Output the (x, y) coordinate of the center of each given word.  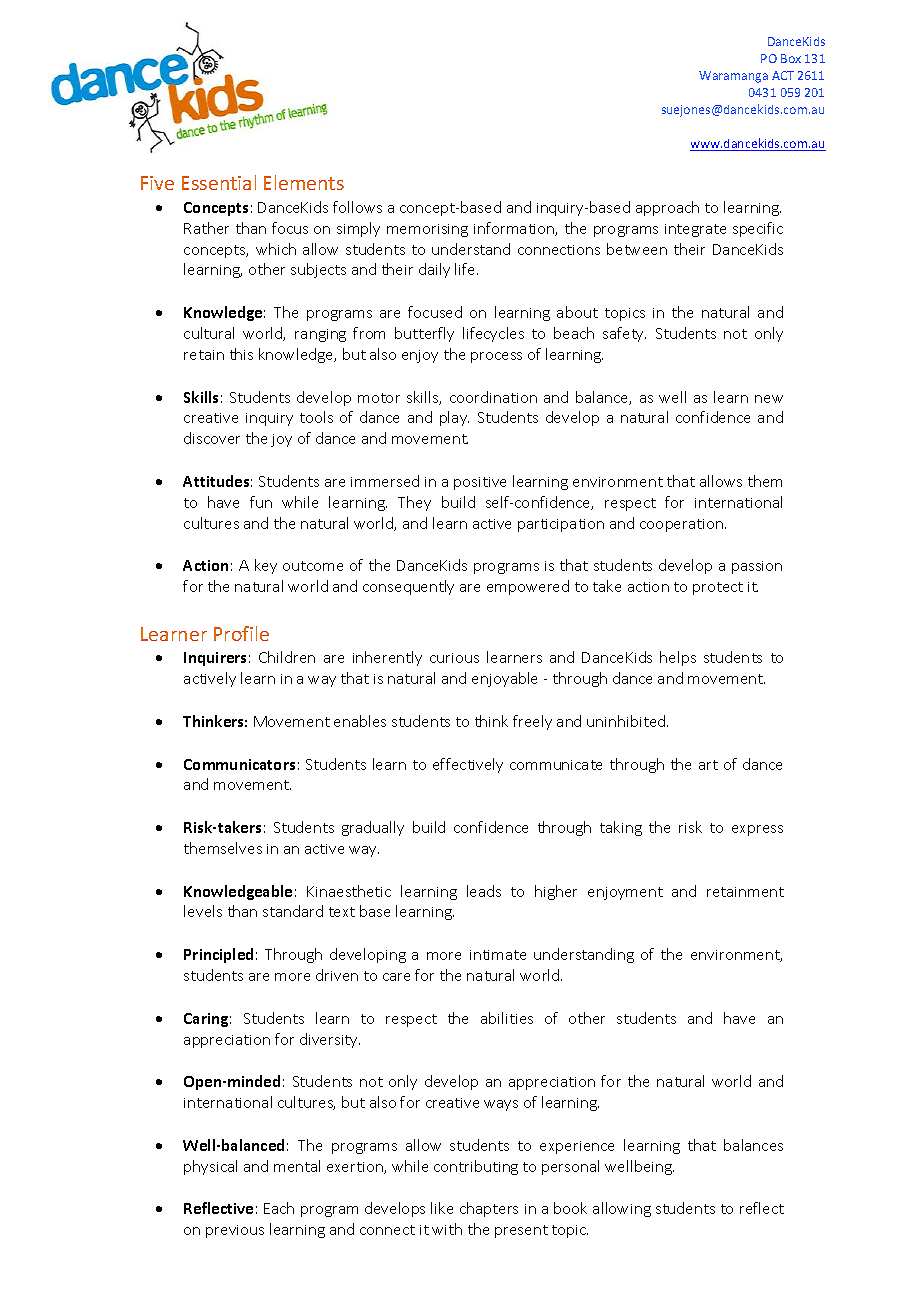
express (757, 830)
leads (484, 891)
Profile (241, 633)
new (769, 399)
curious (454, 658)
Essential (219, 182)
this (241, 354)
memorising (427, 230)
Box (791, 58)
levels (203, 911)
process (496, 357)
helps (678, 658)
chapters (489, 1209)
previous (235, 1231)
